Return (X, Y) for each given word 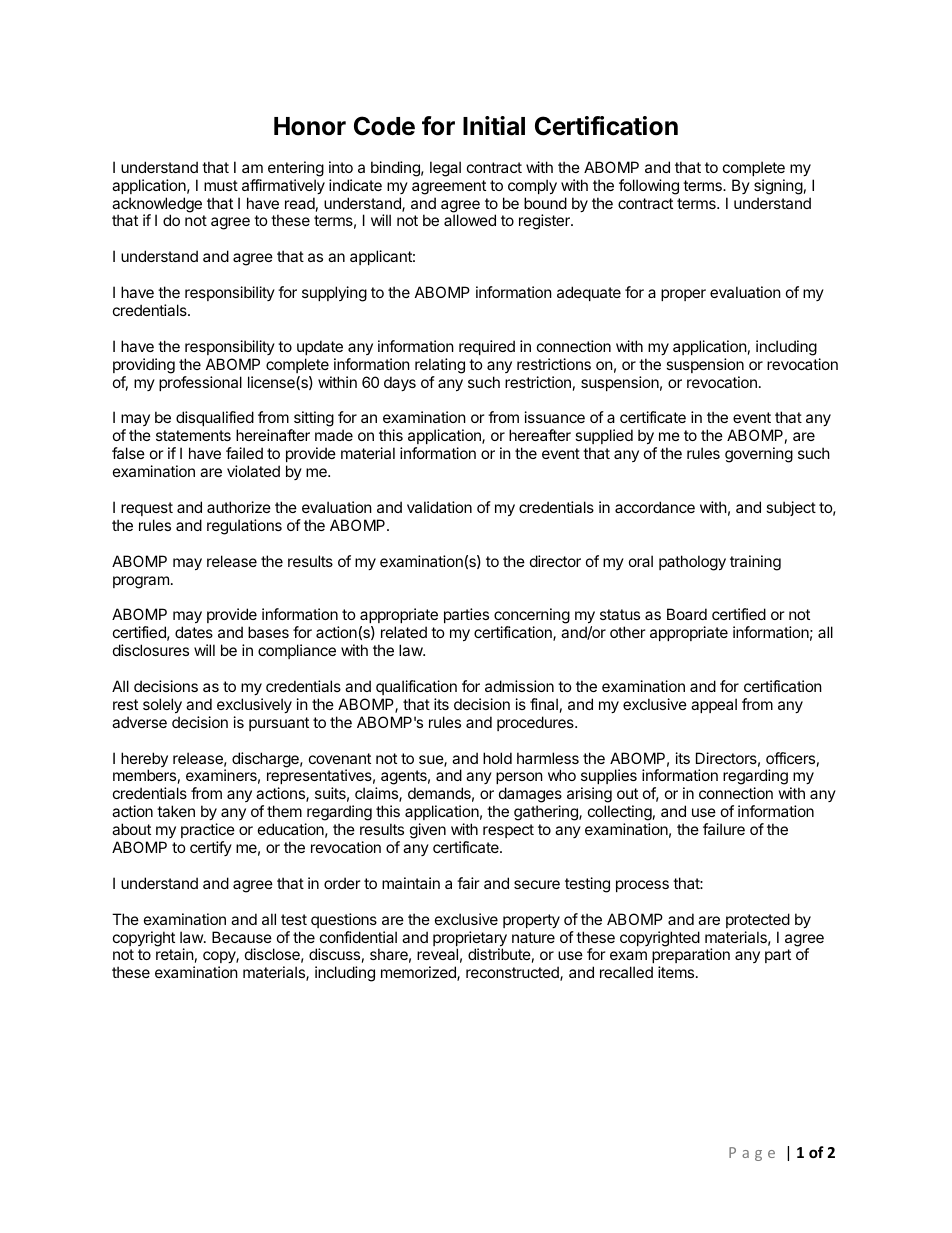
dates (194, 632)
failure (724, 829)
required (487, 347)
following (649, 187)
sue (432, 761)
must (221, 185)
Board (687, 614)
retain (175, 954)
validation (439, 507)
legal (445, 169)
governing (759, 455)
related (404, 632)
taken (176, 811)
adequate (589, 293)
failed (244, 453)
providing (144, 366)
